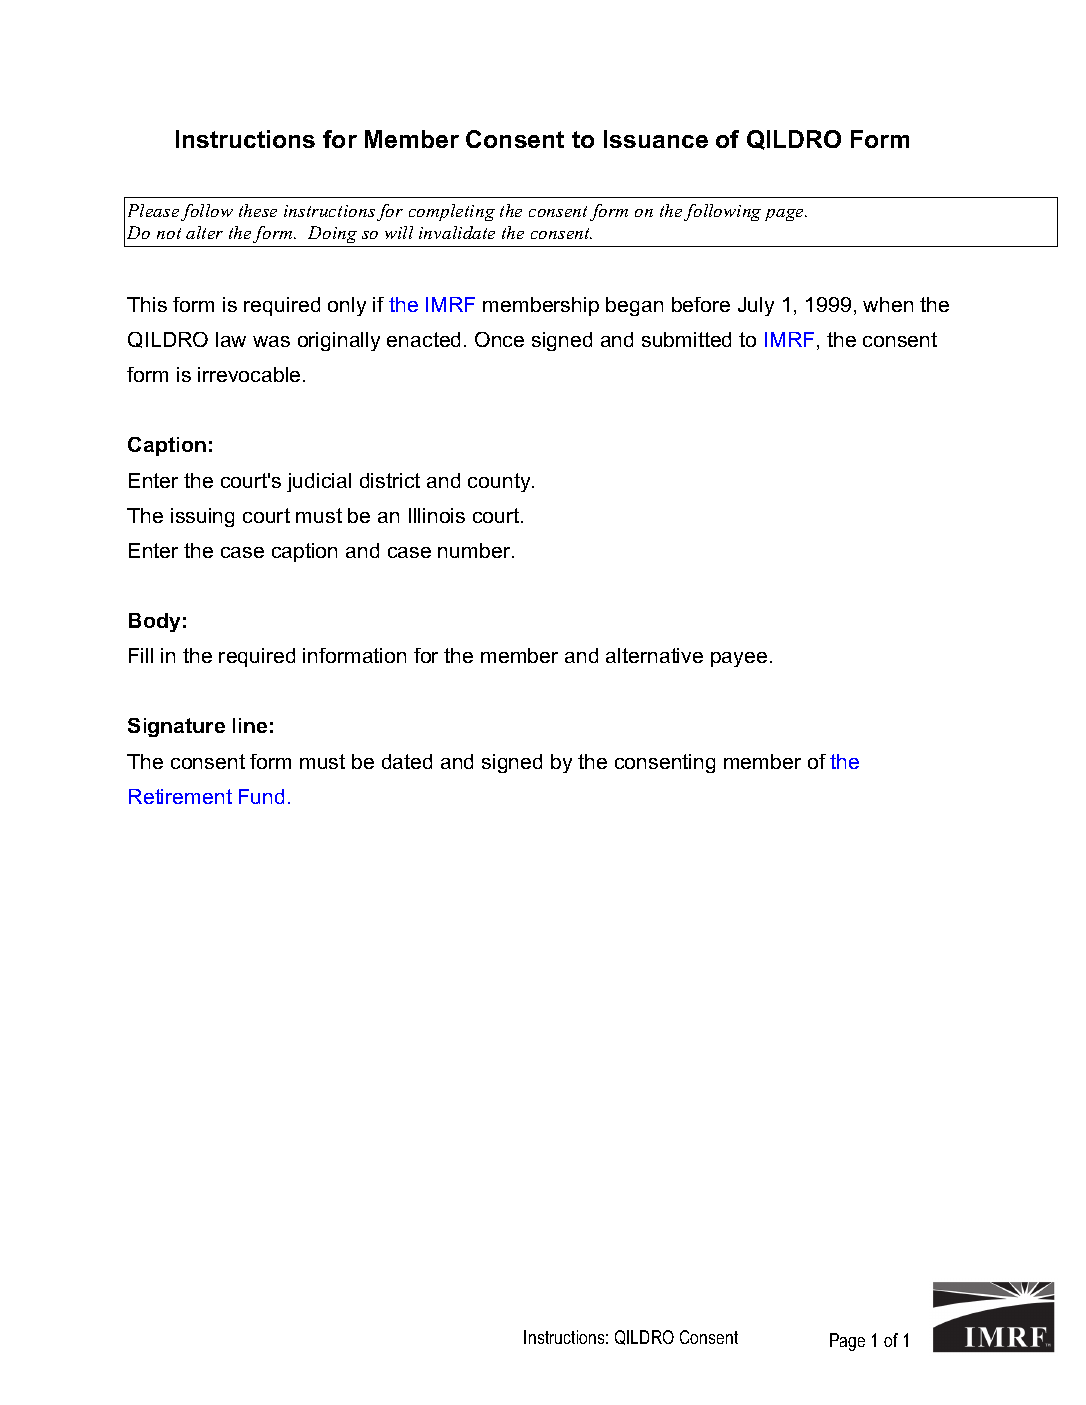  What do you see at coordinates (202, 517) in the screenshot?
I see `issuing` at bounding box center [202, 517].
